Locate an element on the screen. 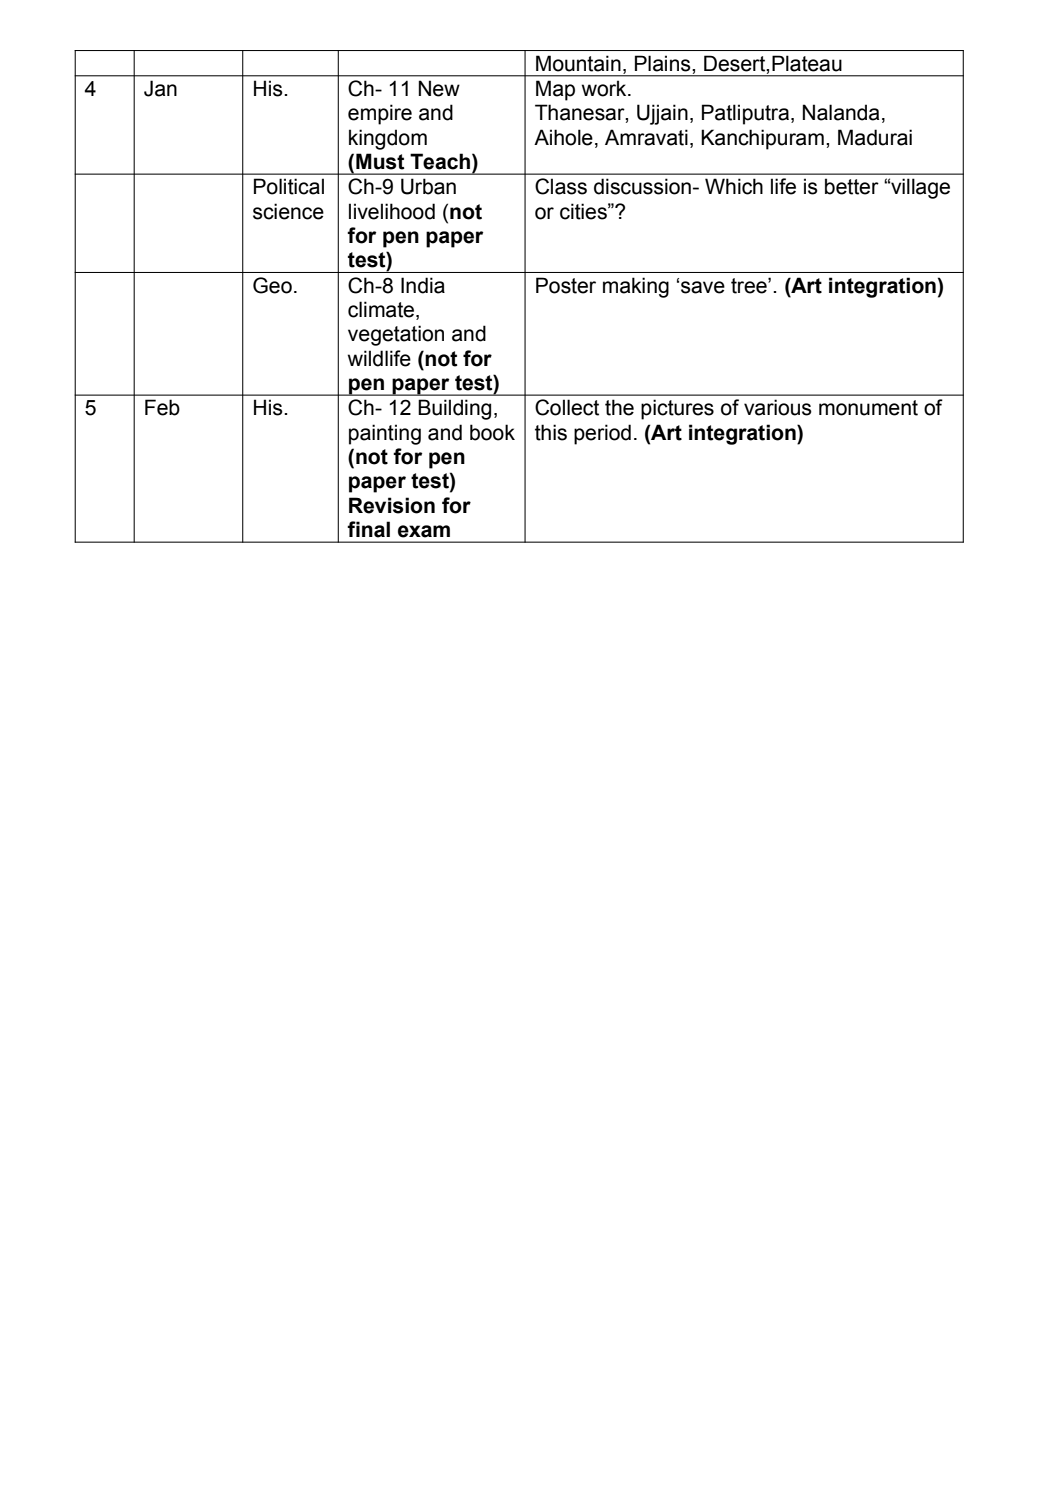  tree is located at coordinates (750, 286).
